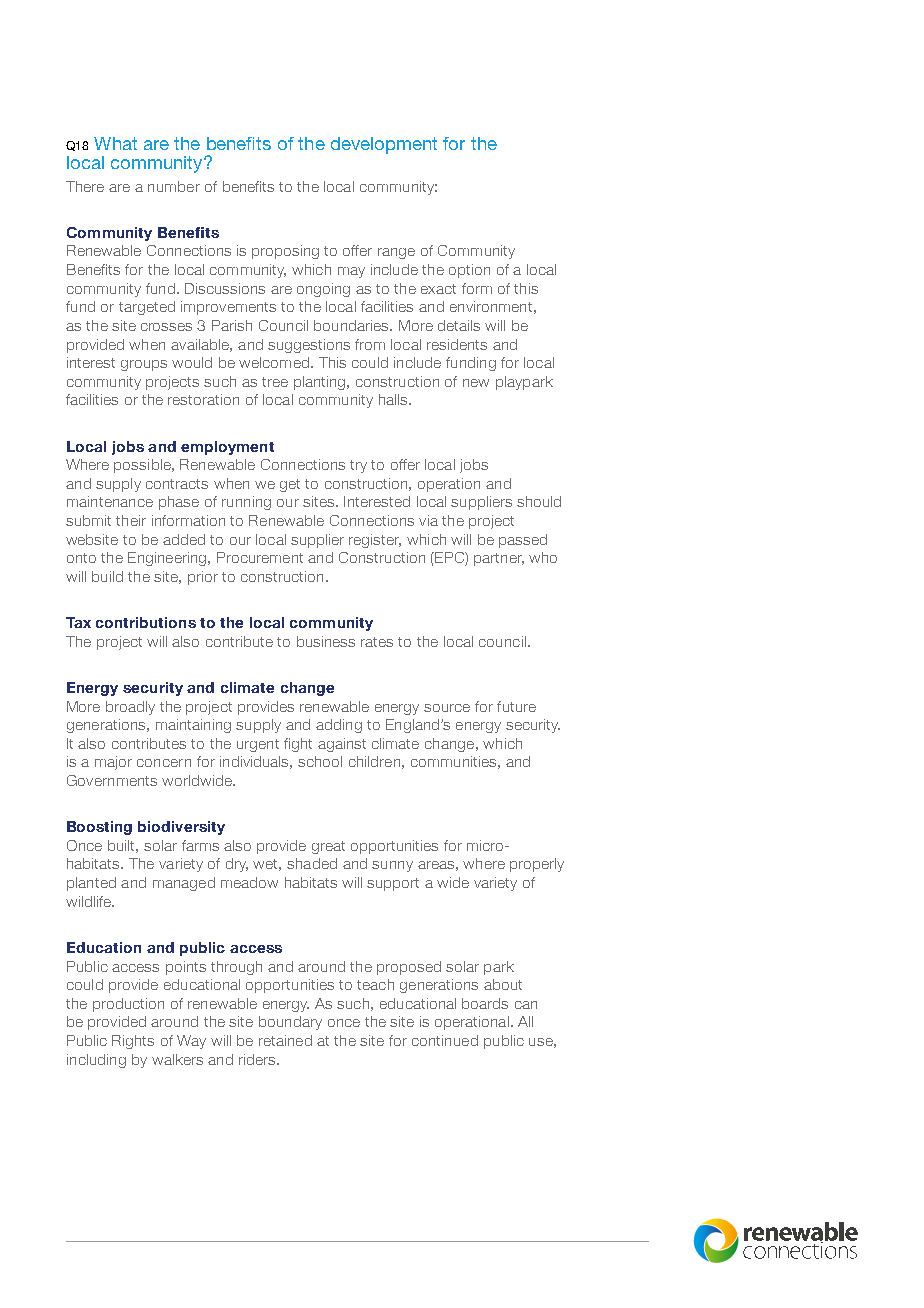  I want to click on Rights, so click(133, 1042).
